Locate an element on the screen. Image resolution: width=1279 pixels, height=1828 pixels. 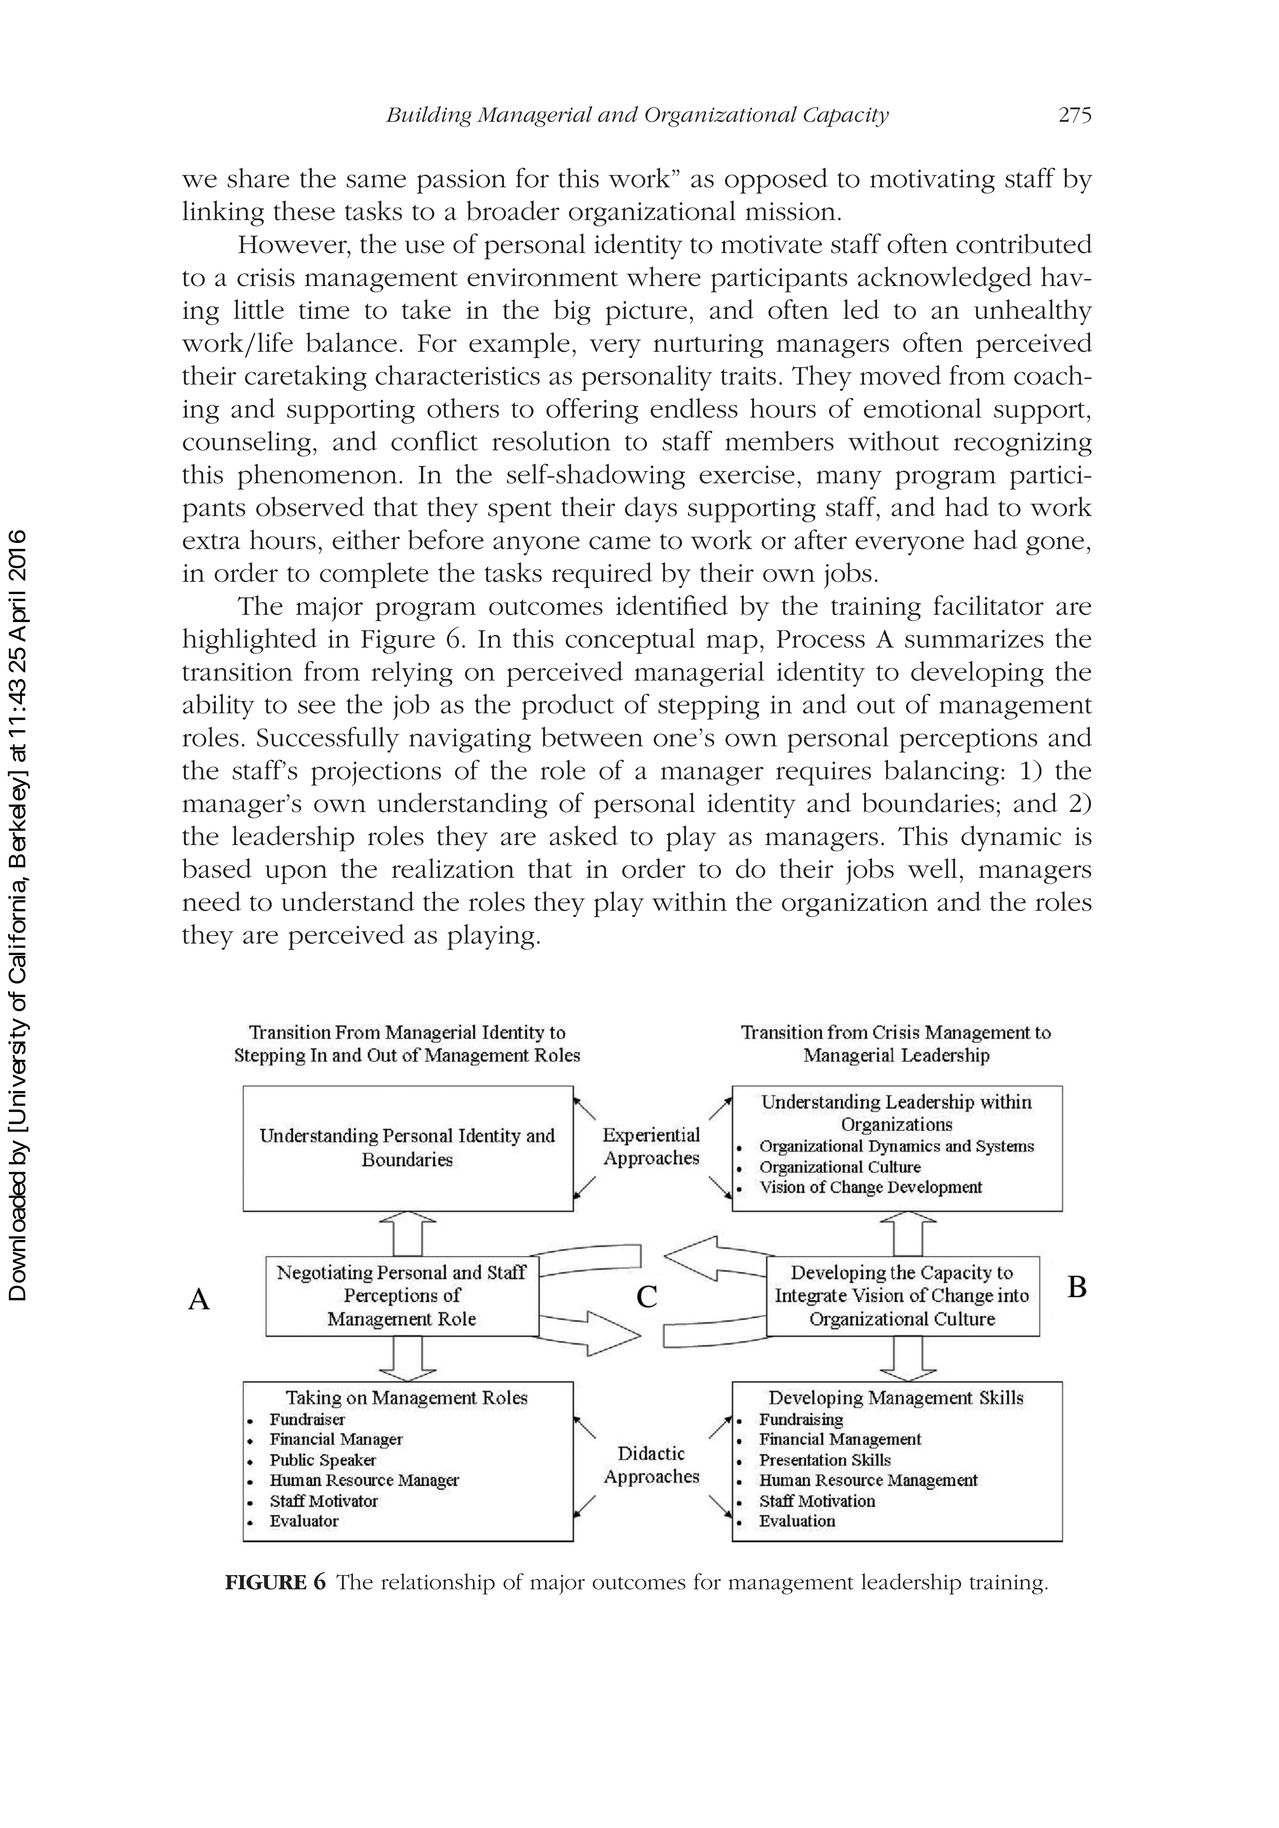
phenomenon is located at coordinates (319, 477).
